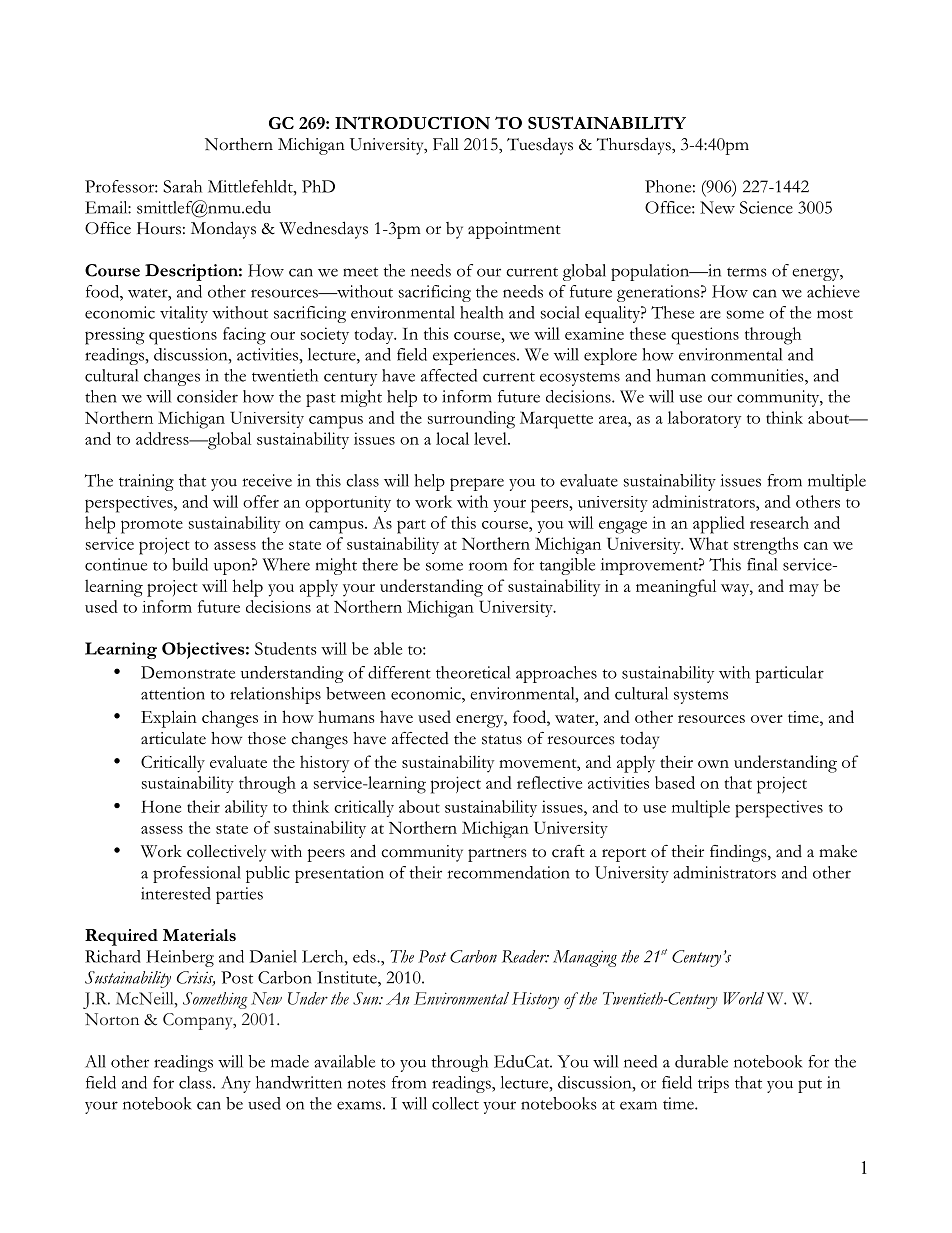  I want to click on trips, so click(713, 1084).
